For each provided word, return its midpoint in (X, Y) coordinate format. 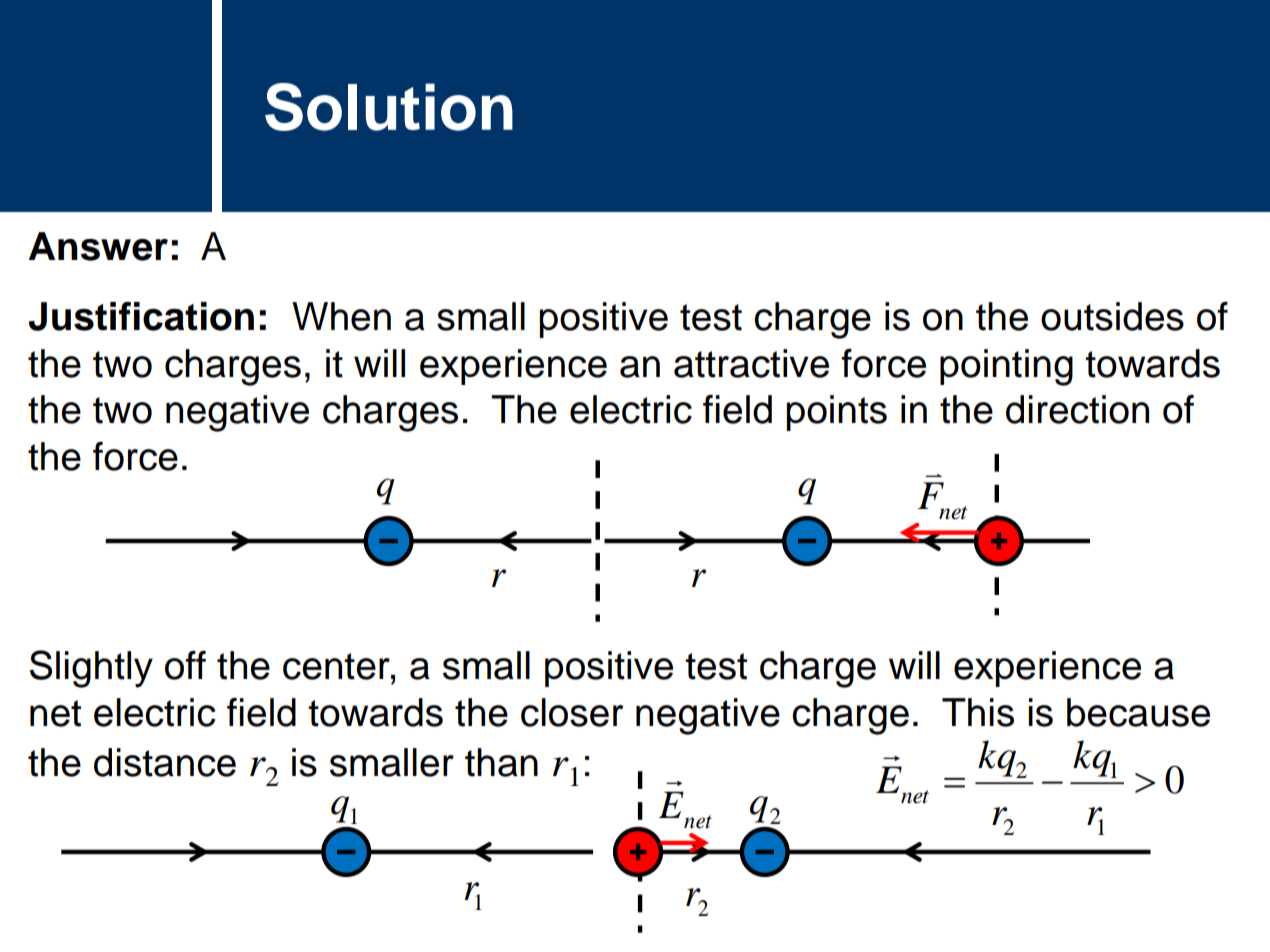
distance (165, 762)
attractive (751, 363)
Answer (98, 246)
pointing (1006, 367)
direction (1077, 409)
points (836, 413)
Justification (141, 316)
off (185, 665)
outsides (1112, 316)
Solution (389, 107)
